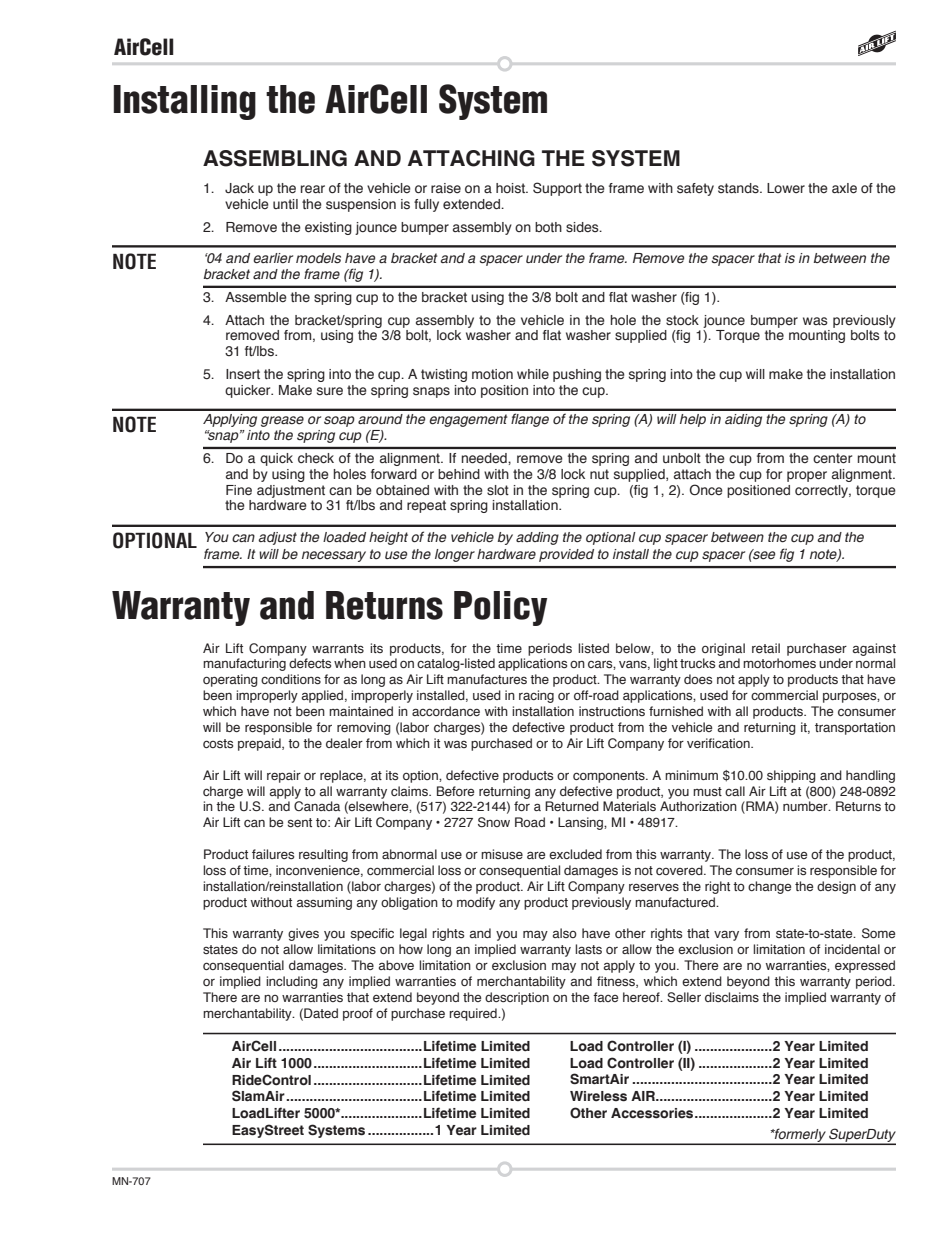 The height and width of the image is (1233, 952). What do you see at coordinates (500, 608) in the image?
I see `Policy` at bounding box center [500, 608].
